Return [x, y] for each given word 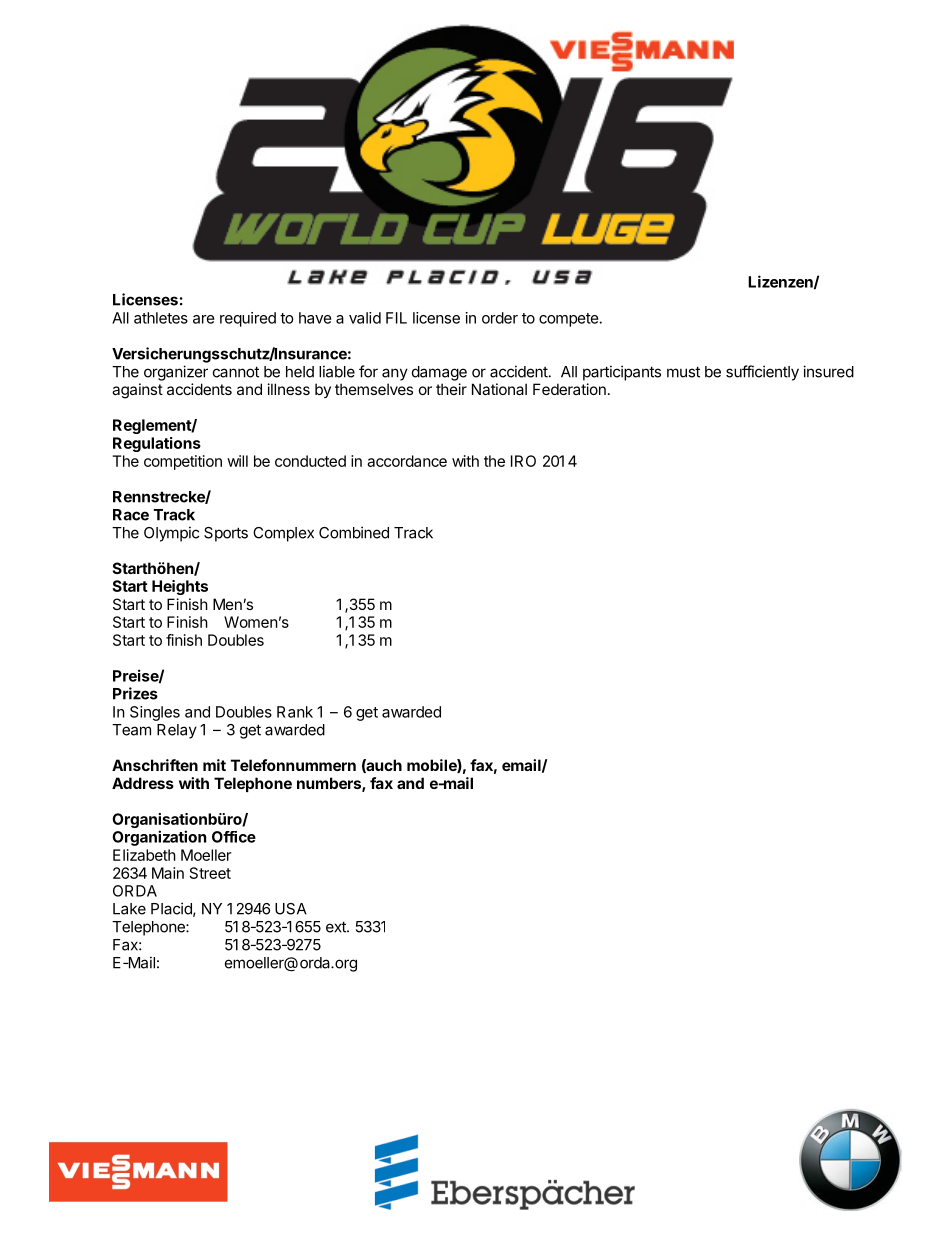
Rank [295, 712]
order [500, 318]
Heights [180, 587]
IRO [523, 461]
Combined [354, 532]
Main [168, 873]
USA [291, 909]
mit [214, 765]
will [237, 461]
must [683, 372]
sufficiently [762, 373]
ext [337, 927]
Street [210, 873]
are [204, 319]
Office [234, 837]
